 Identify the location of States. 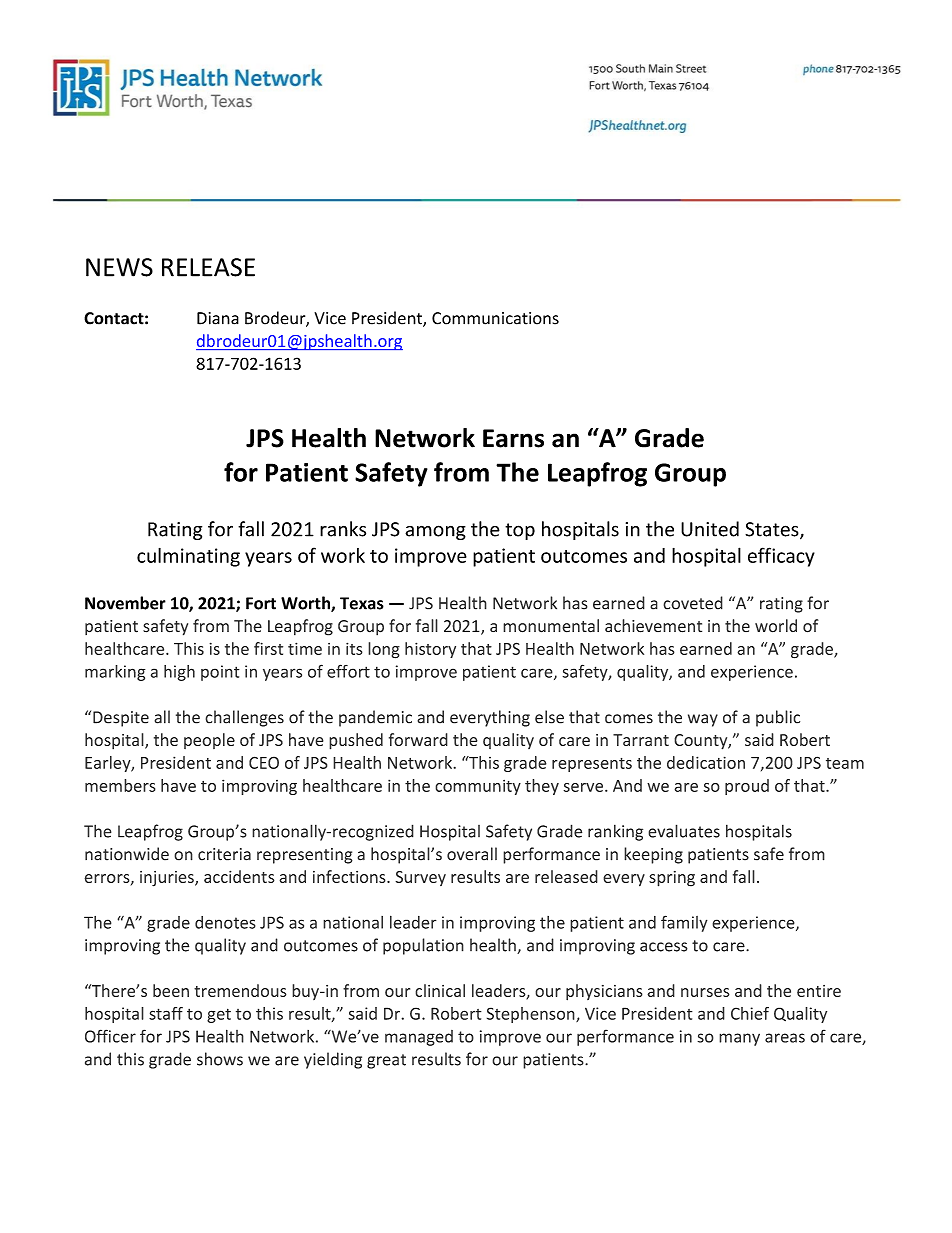
(773, 530).
